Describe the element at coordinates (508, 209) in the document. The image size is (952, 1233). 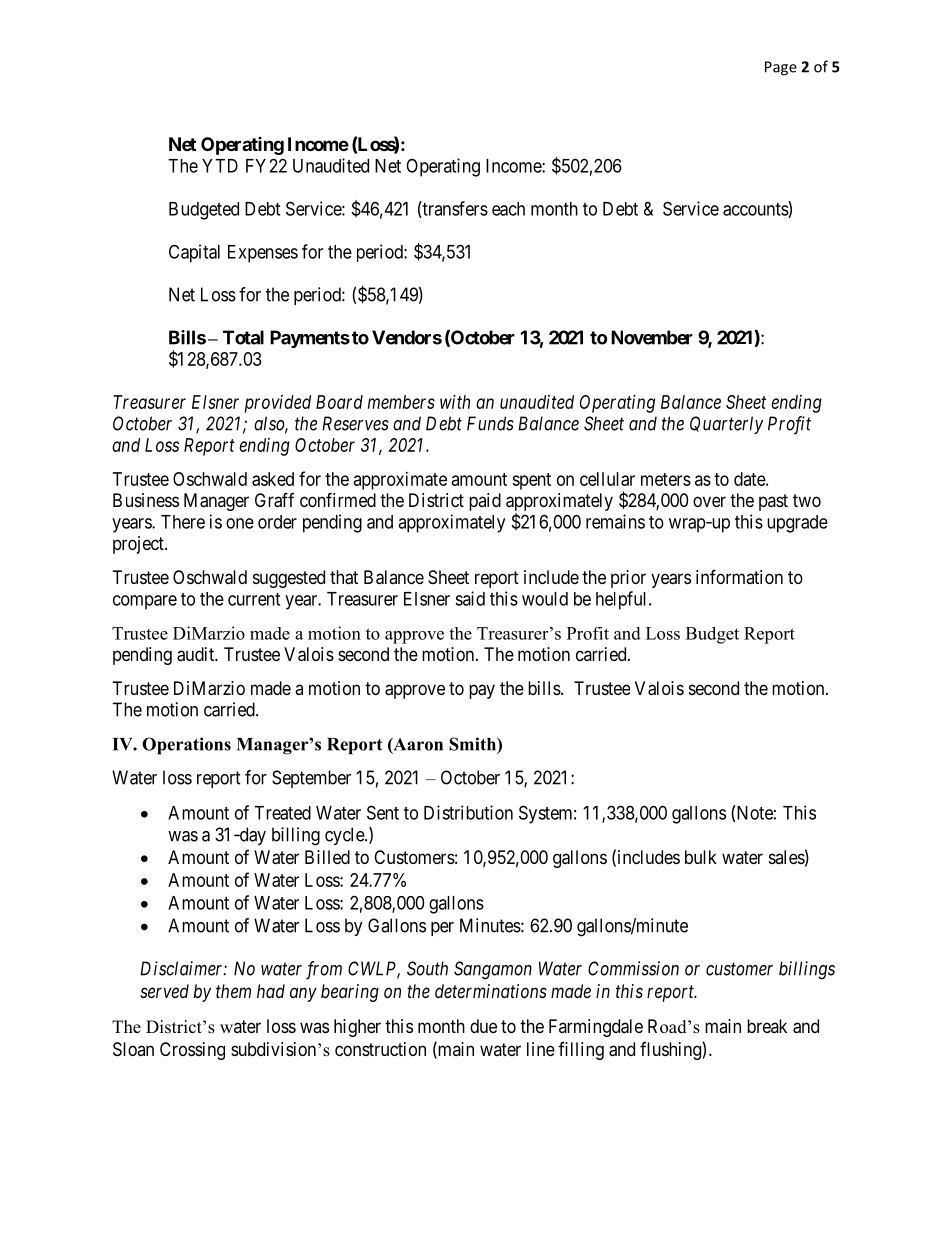
I see `each` at that location.
